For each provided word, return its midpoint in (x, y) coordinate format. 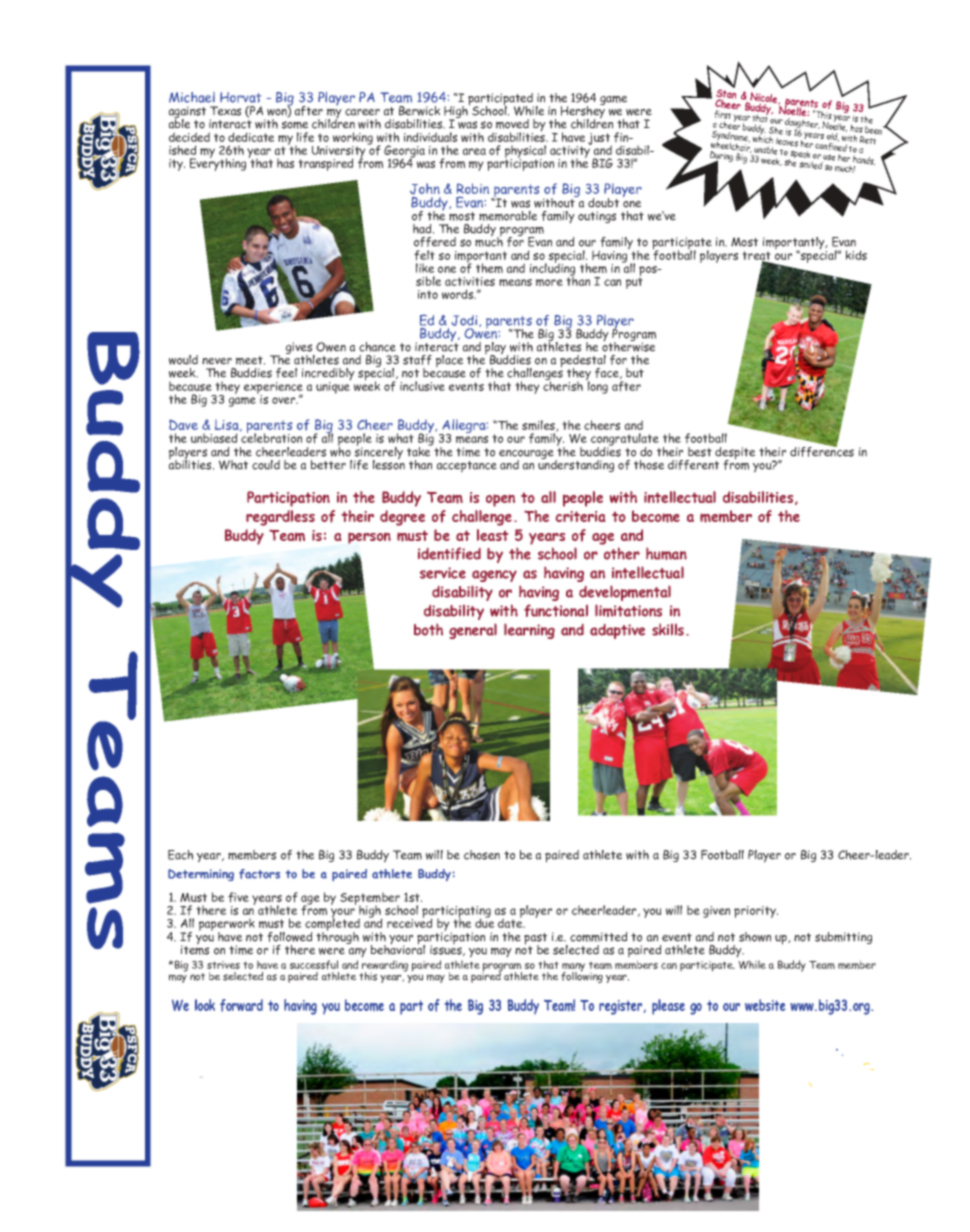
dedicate (251, 137)
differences (822, 450)
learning (529, 631)
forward (241, 1005)
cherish (563, 385)
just (600, 140)
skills (668, 630)
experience (273, 389)
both (428, 630)
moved (512, 124)
